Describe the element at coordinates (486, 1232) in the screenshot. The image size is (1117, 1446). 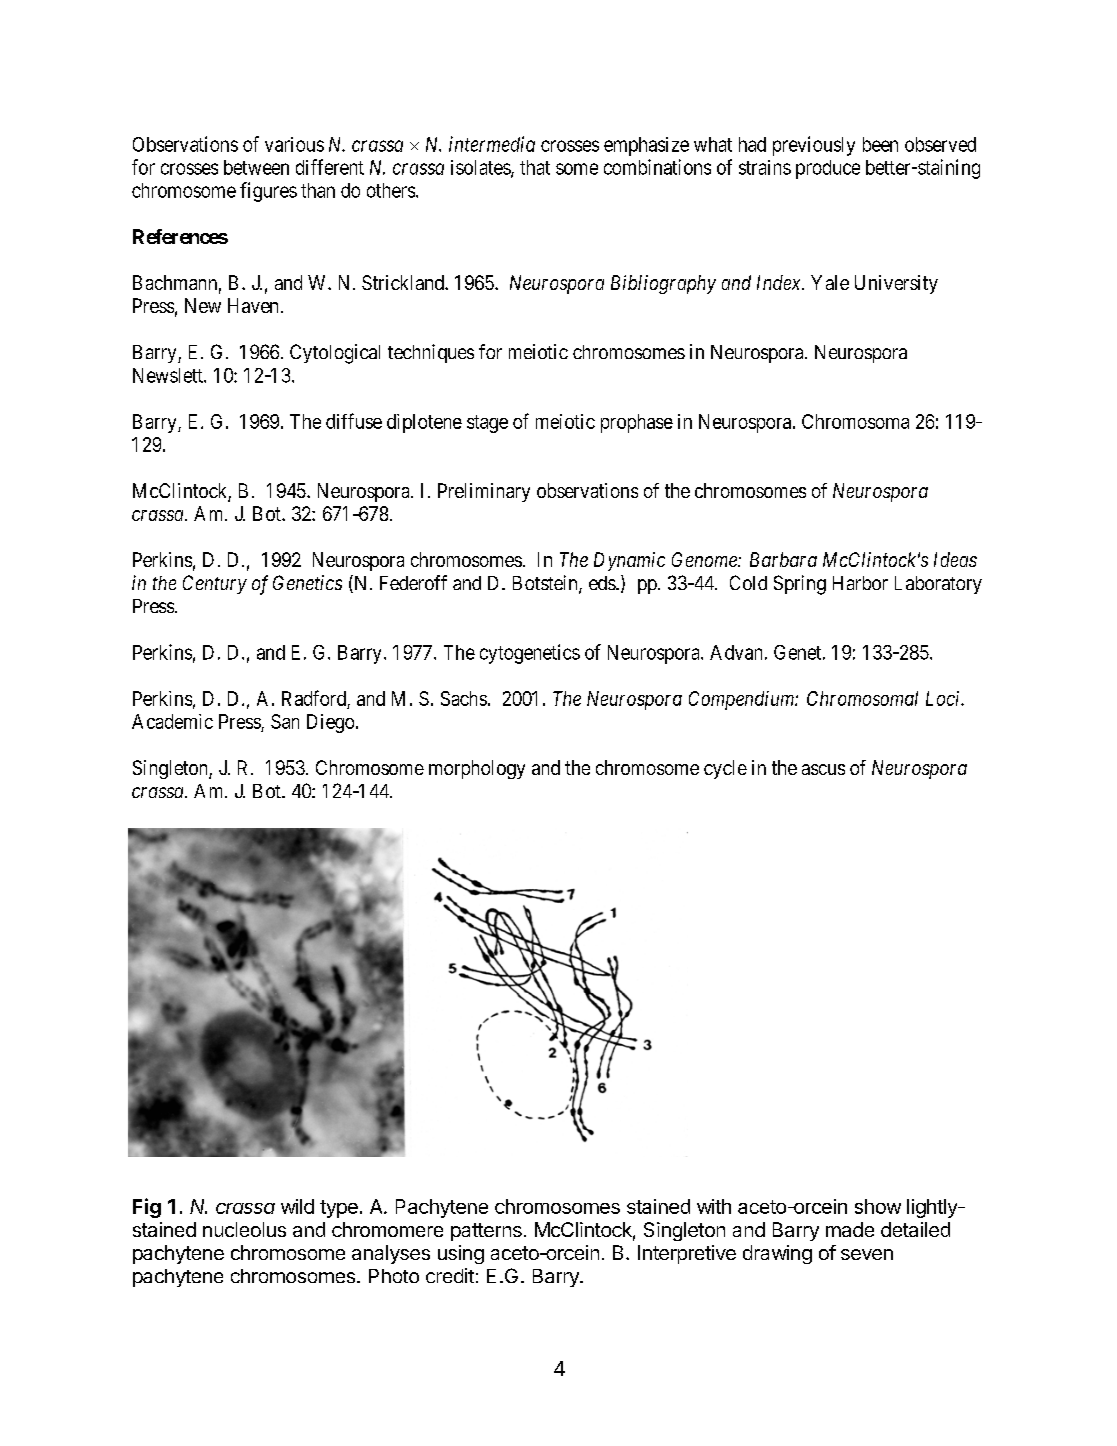
I see `patterns` at that location.
